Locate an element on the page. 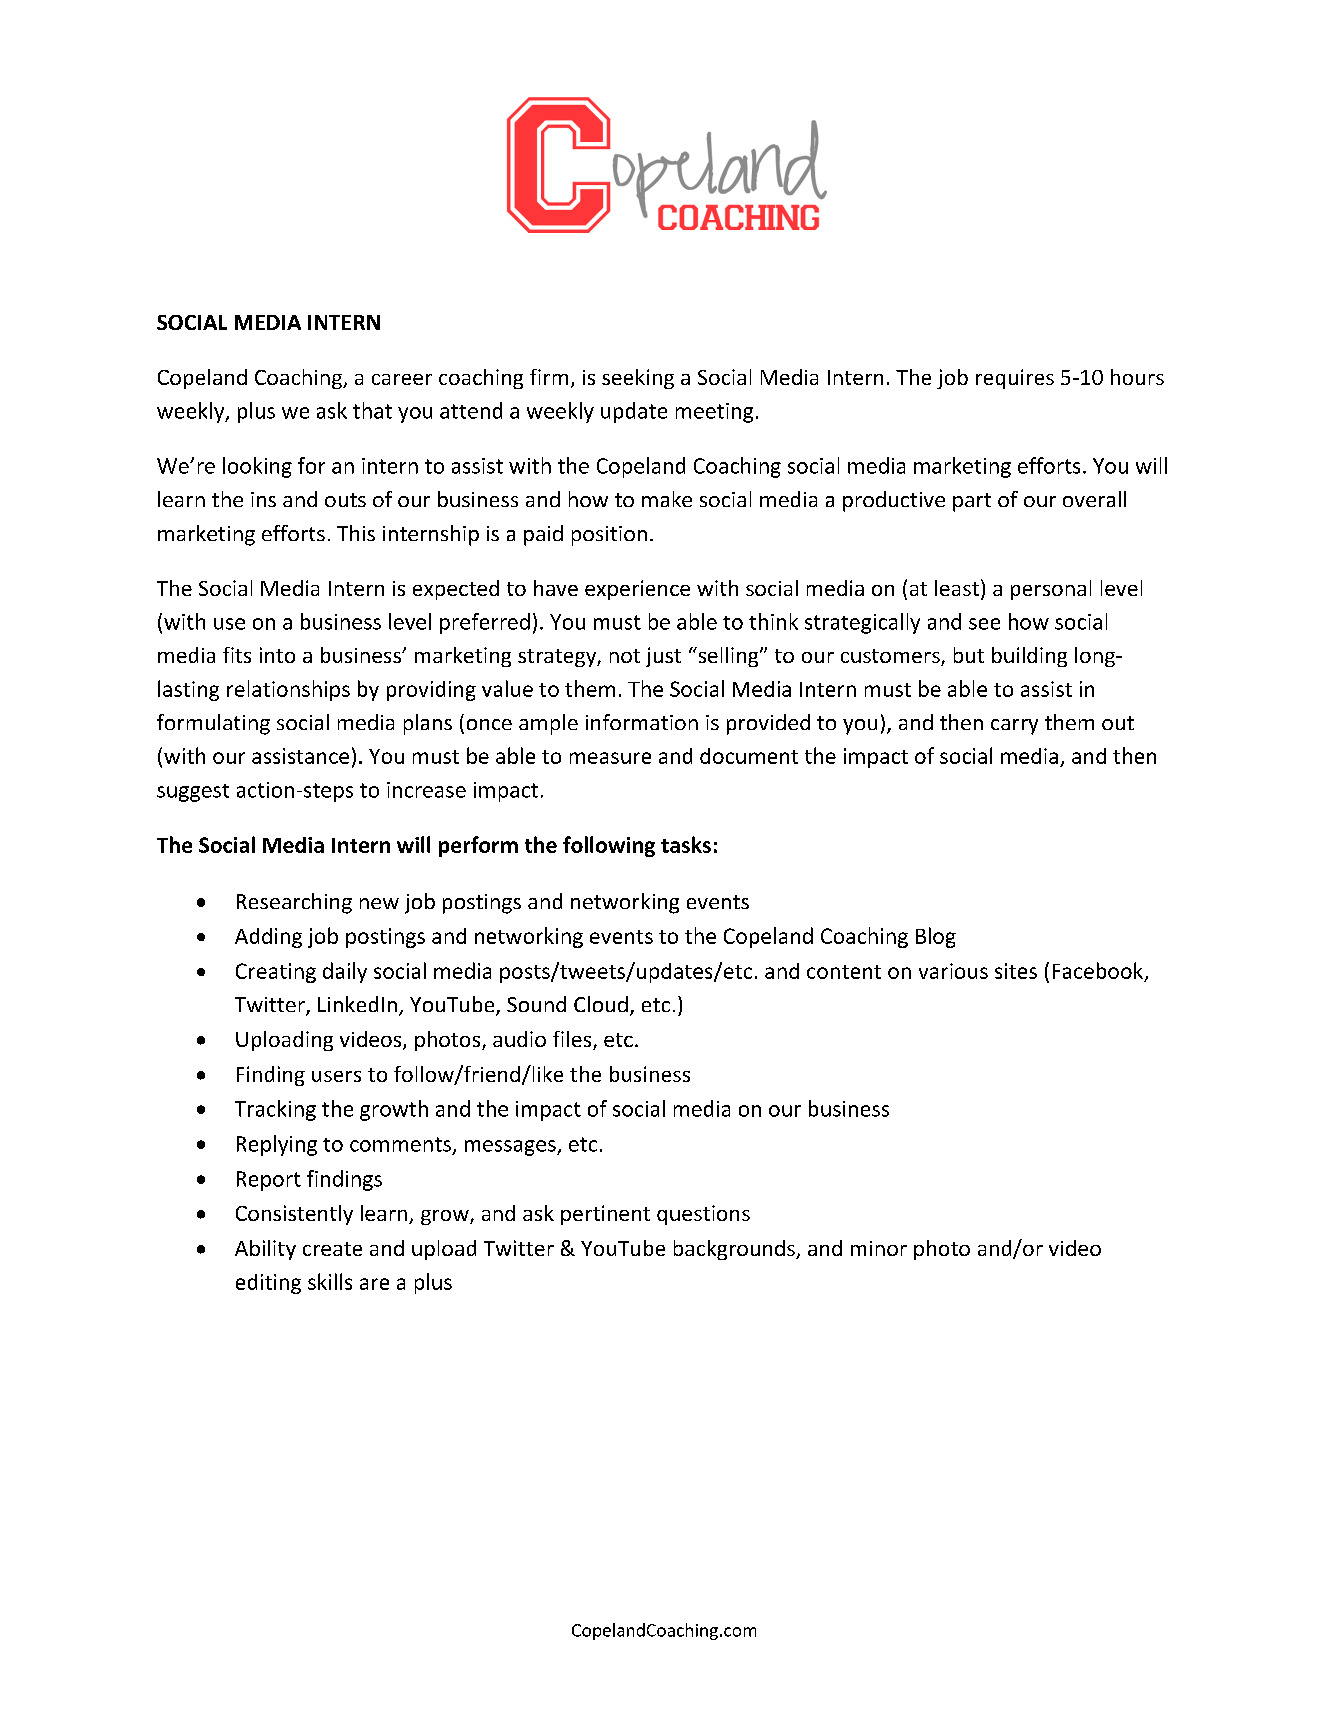  sites is located at coordinates (1016, 971).
